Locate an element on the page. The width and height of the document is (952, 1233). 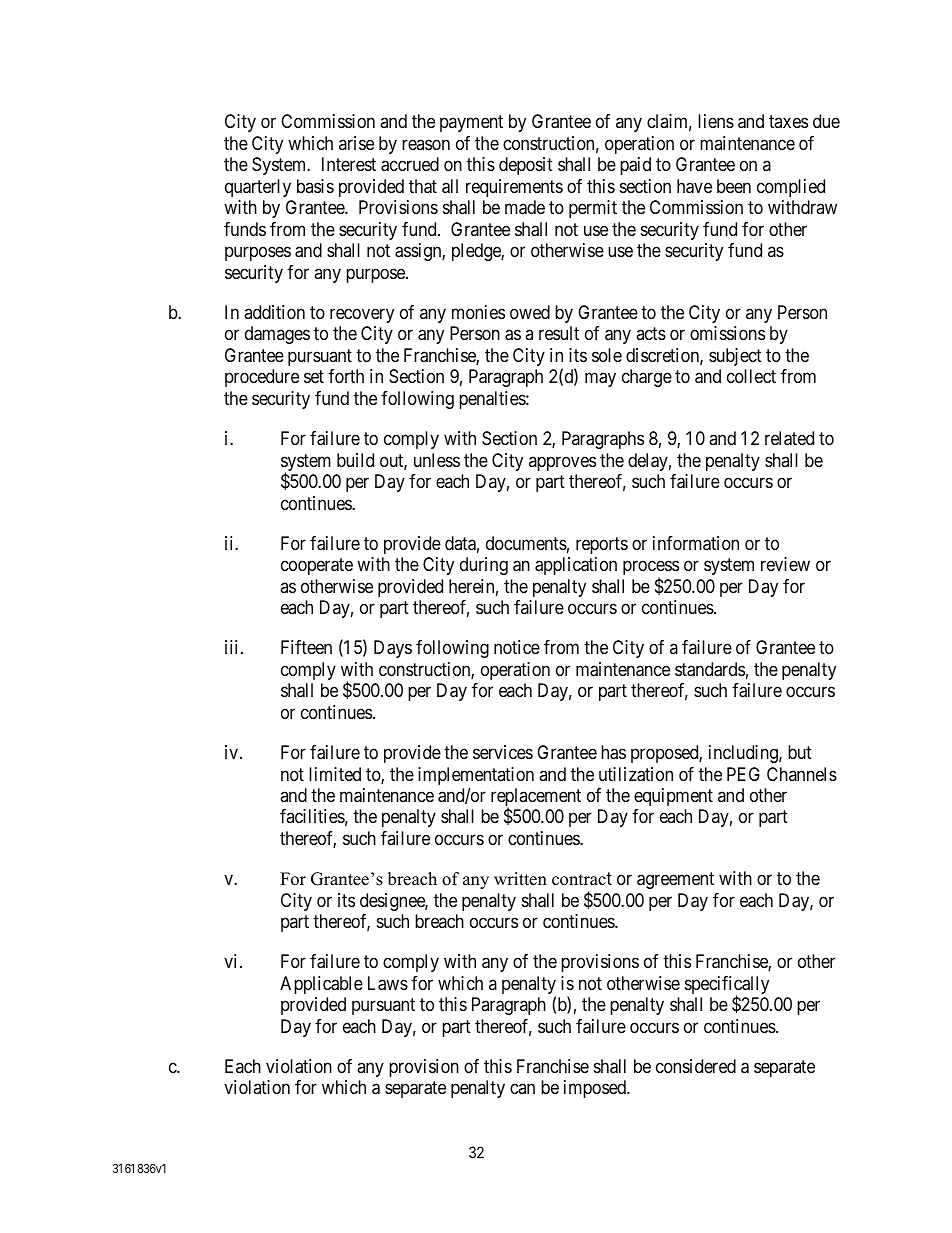
approves is located at coordinates (562, 463).
